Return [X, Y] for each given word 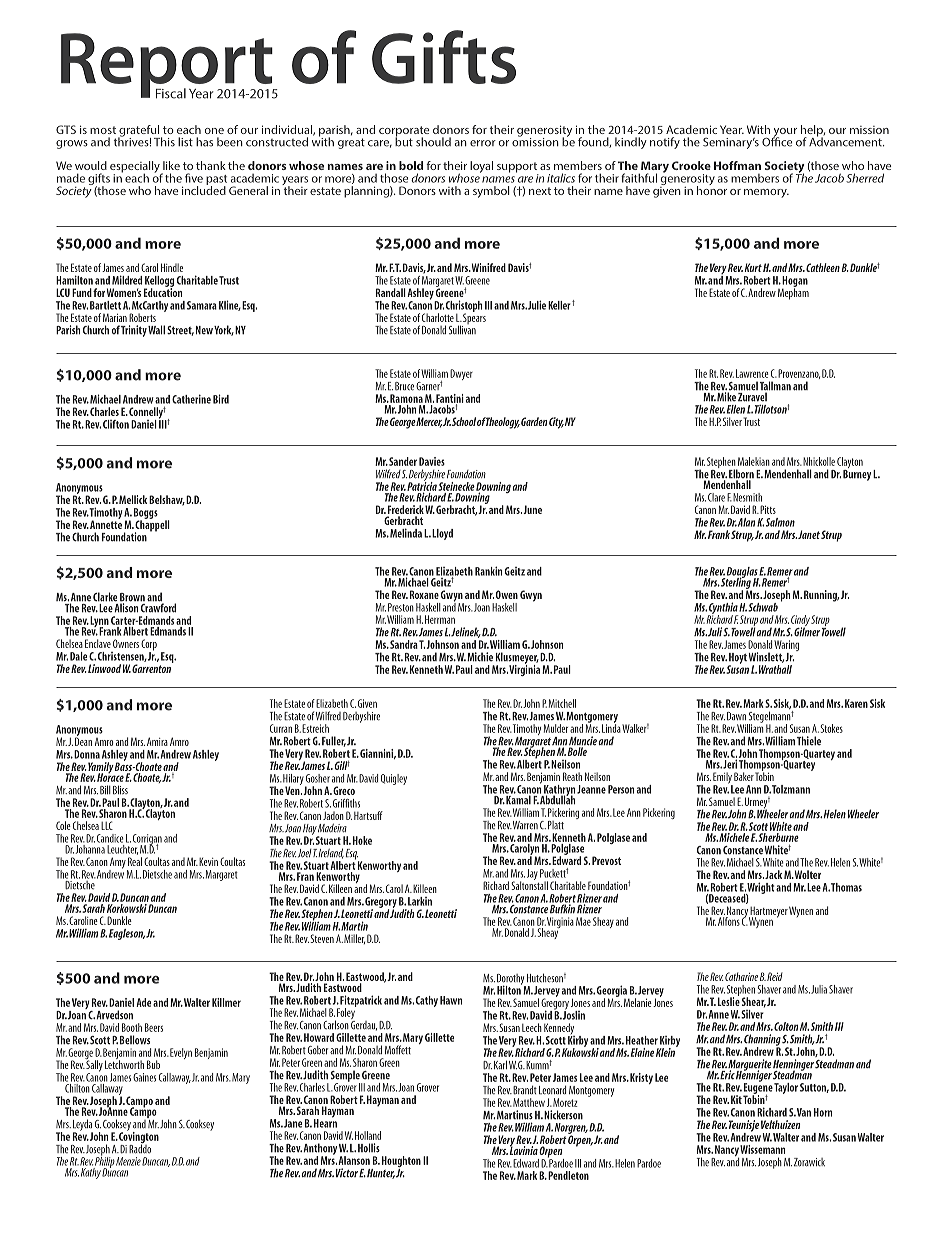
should [433, 142]
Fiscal [171, 93]
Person [621, 789]
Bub [153, 1064]
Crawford [158, 607]
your [784, 133]
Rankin [488, 571]
